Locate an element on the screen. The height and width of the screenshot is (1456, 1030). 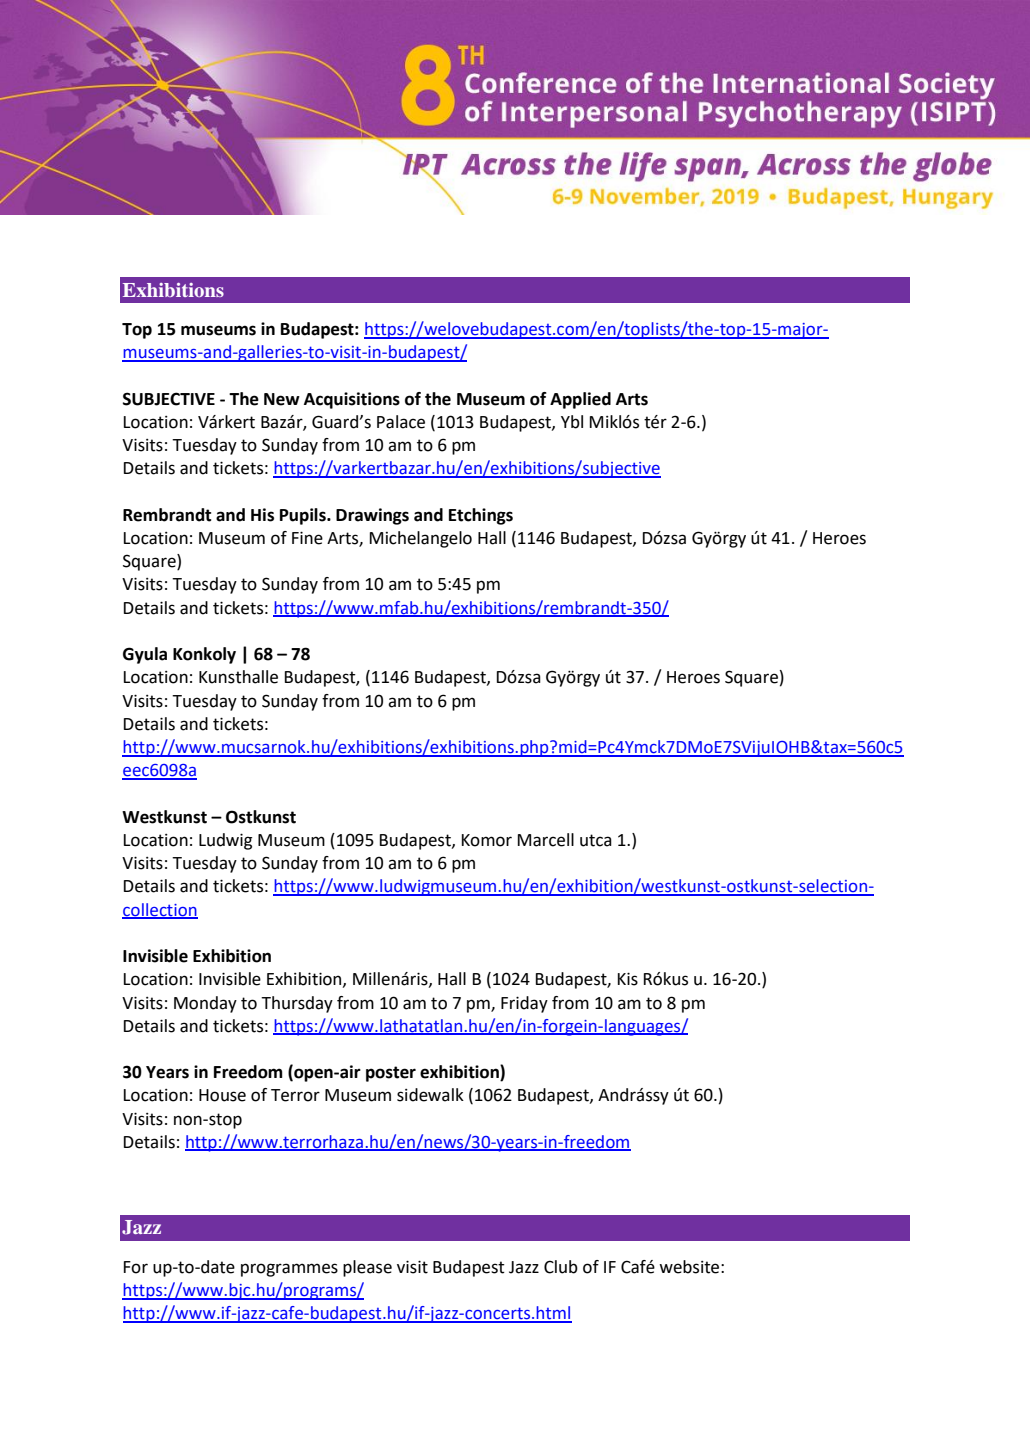
Etchings is located at coordinates (481, 516).
